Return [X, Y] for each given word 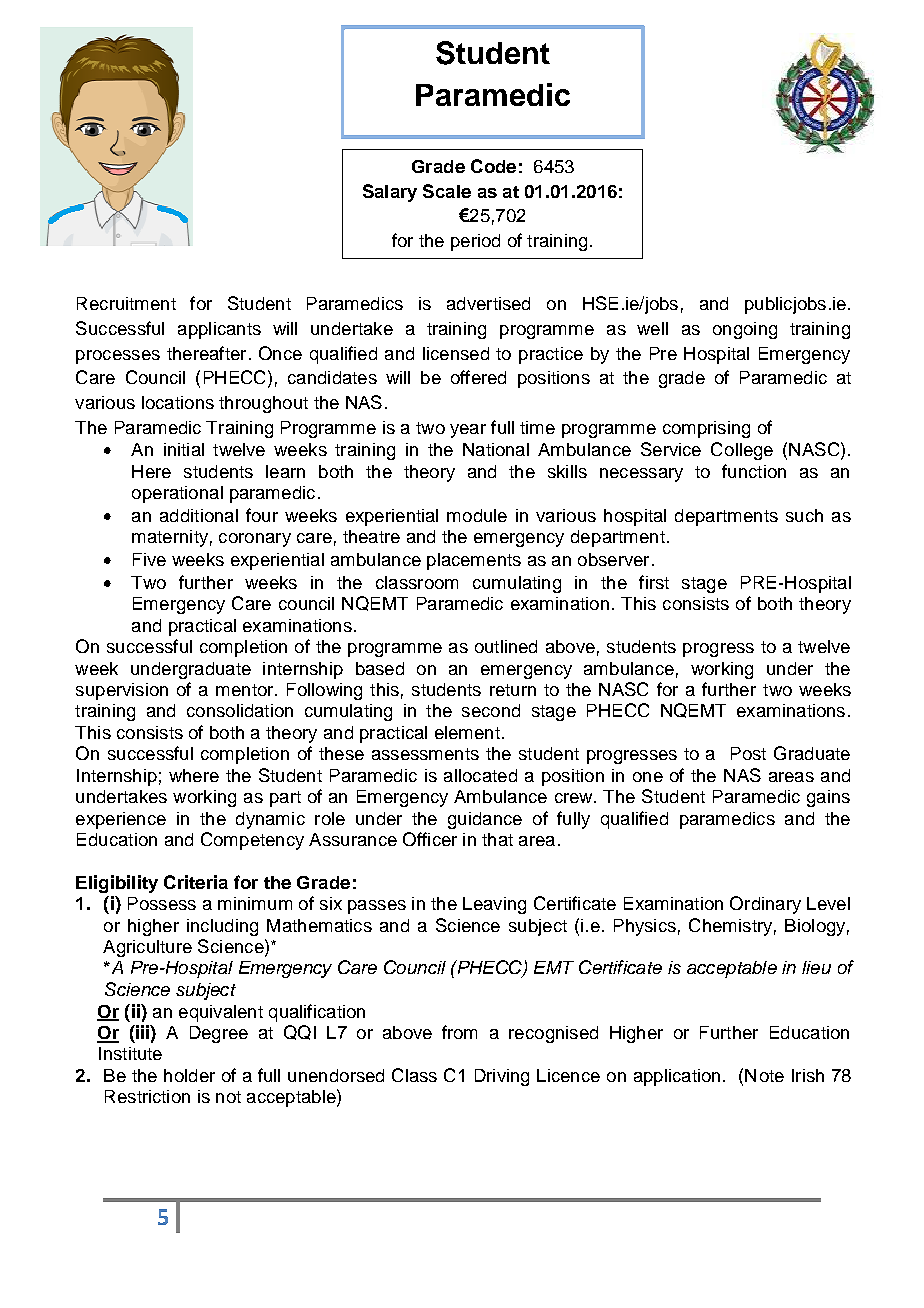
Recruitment [126, 303]
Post [748, 753]
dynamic [270, 820]
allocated [480, 775]
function [754, 471]
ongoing [745, 330]
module [477, 515]
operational [177, 494]
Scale [447, 191]
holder [189, 1075]
